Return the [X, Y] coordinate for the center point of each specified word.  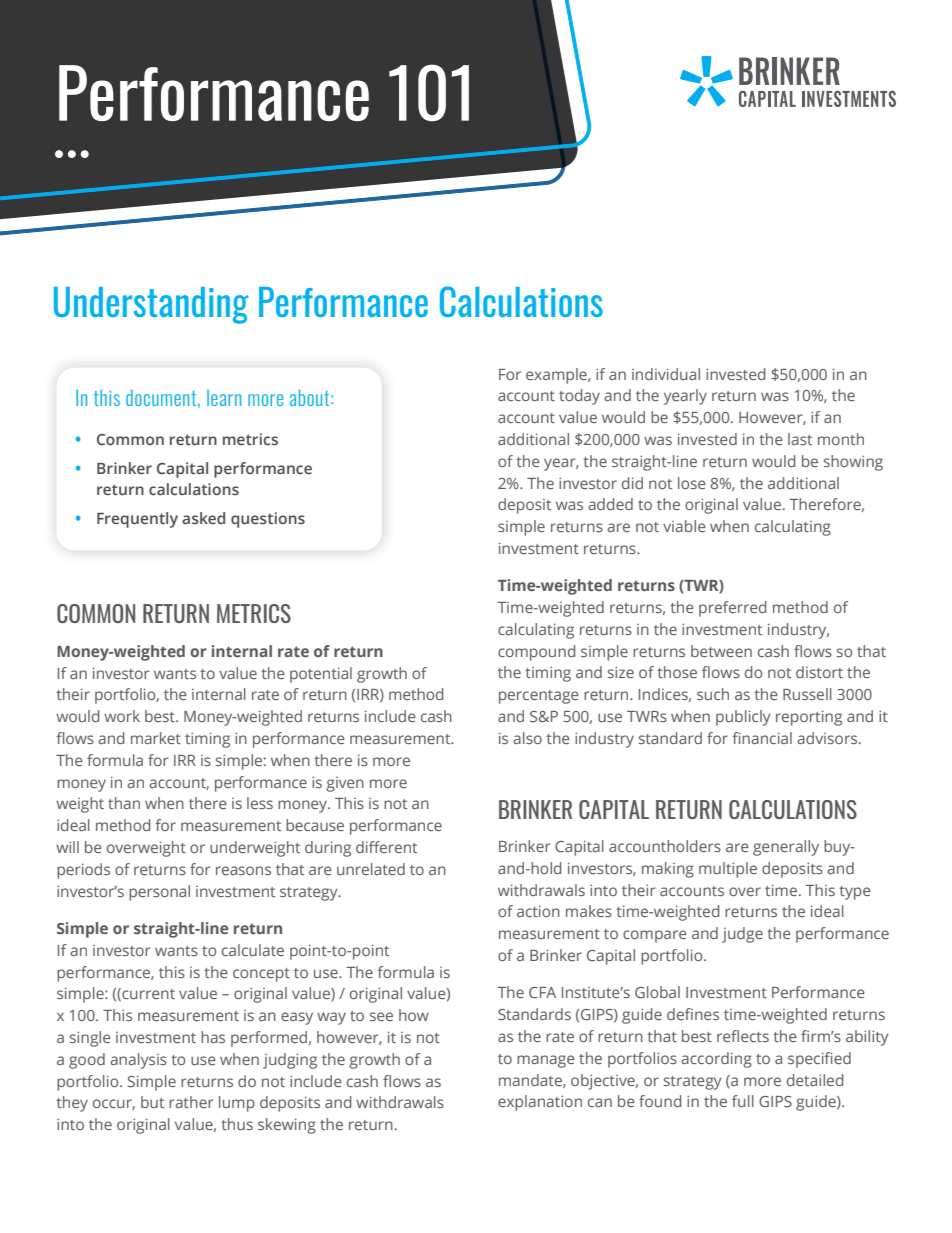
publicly [743, 718]
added [610, 504]
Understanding [151, 305]
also [527, 738]
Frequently [137, 520]
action [538, 911]
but [152, 1102]
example [557, 376]
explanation [540, 1103]
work [122, 716]
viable [684, 526]
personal [159, 893]
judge [742, 935]
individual [666, 374]
